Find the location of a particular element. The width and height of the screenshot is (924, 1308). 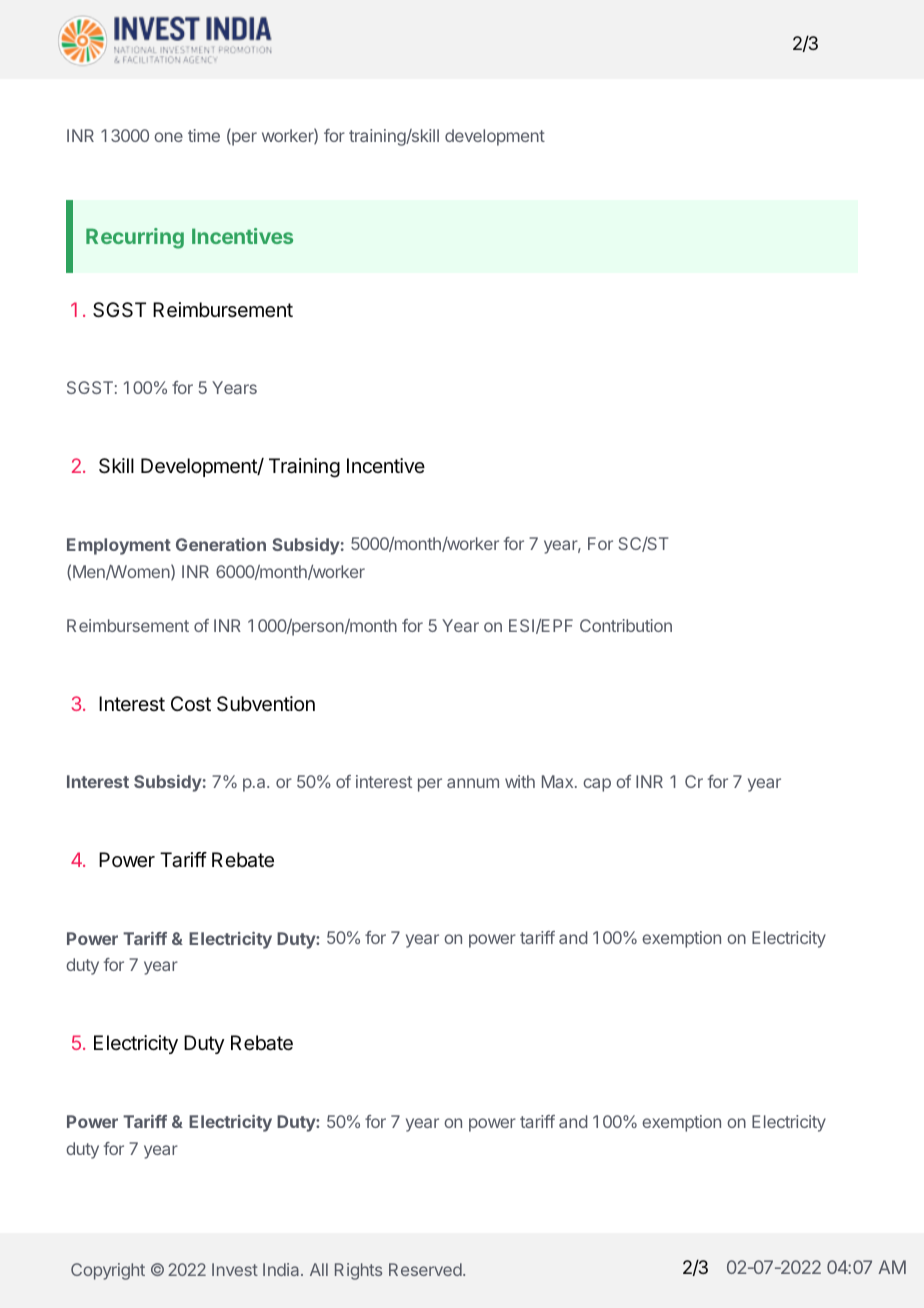

cap is located at coordinates (597, 785).
